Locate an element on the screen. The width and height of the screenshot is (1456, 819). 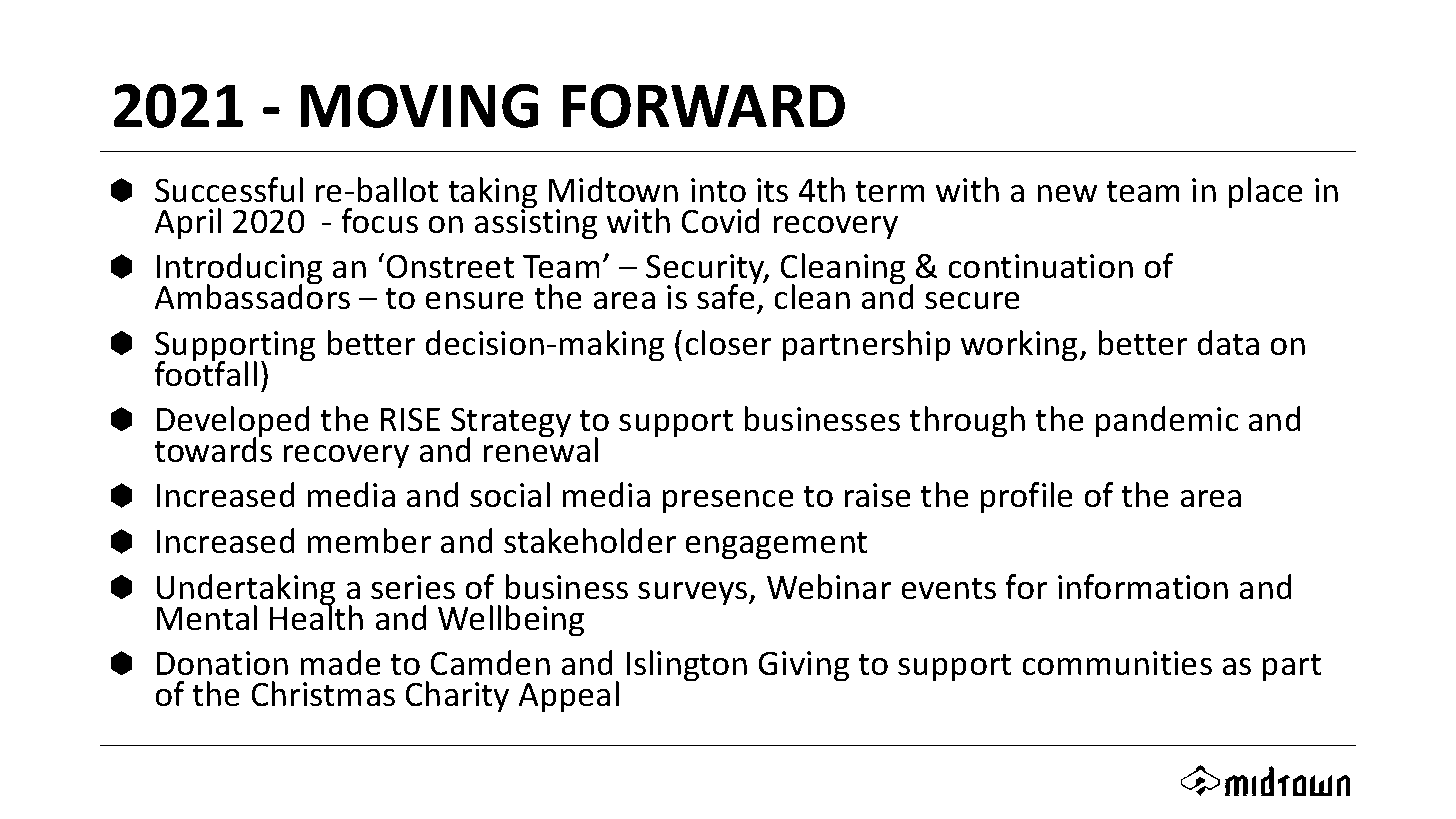
data is located at coordinates (1228, 343).
